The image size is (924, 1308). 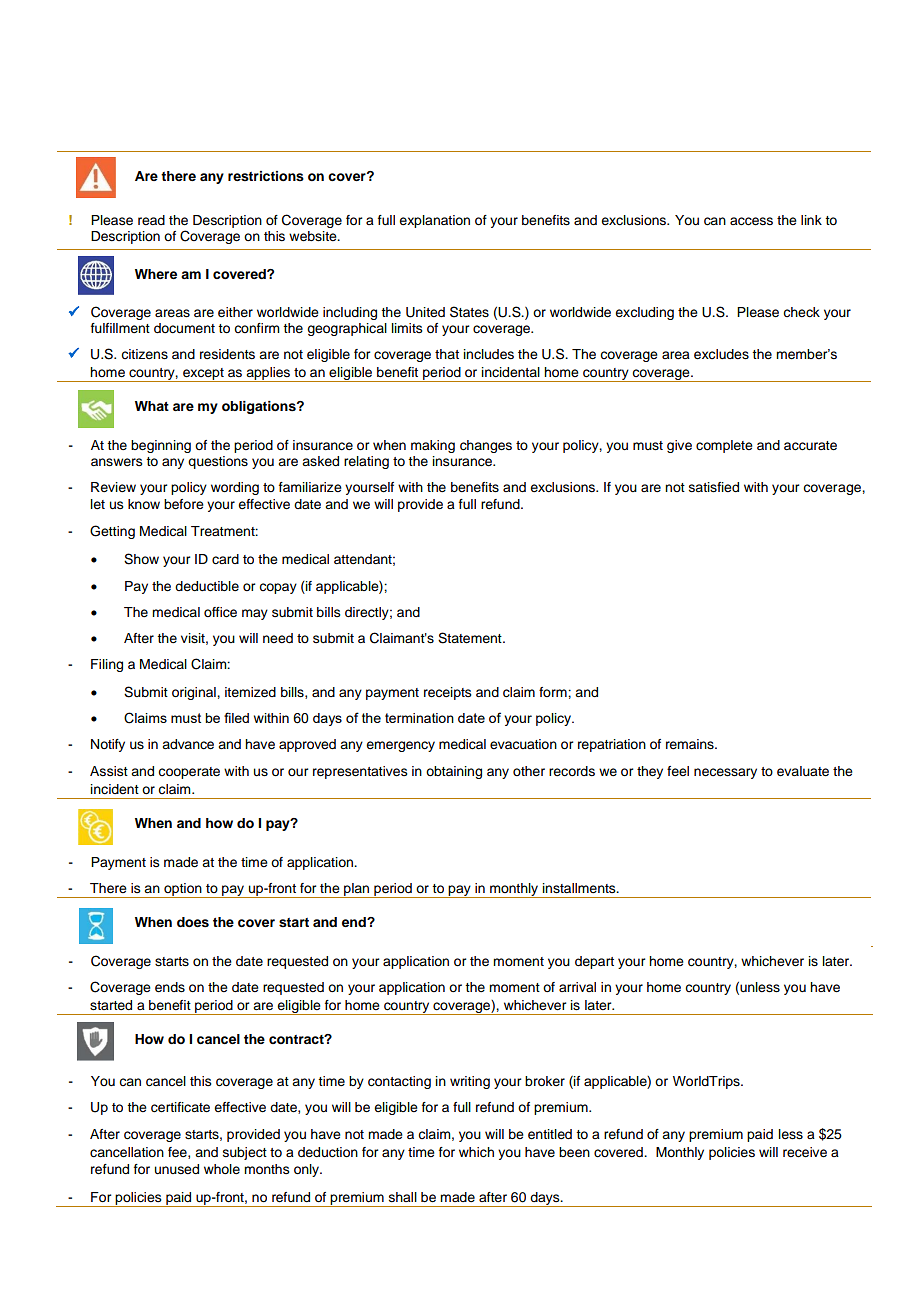 What do you see at coordinates (691, 744) in the screenshot?
I see `remains` at bounding box center [691, 744].
